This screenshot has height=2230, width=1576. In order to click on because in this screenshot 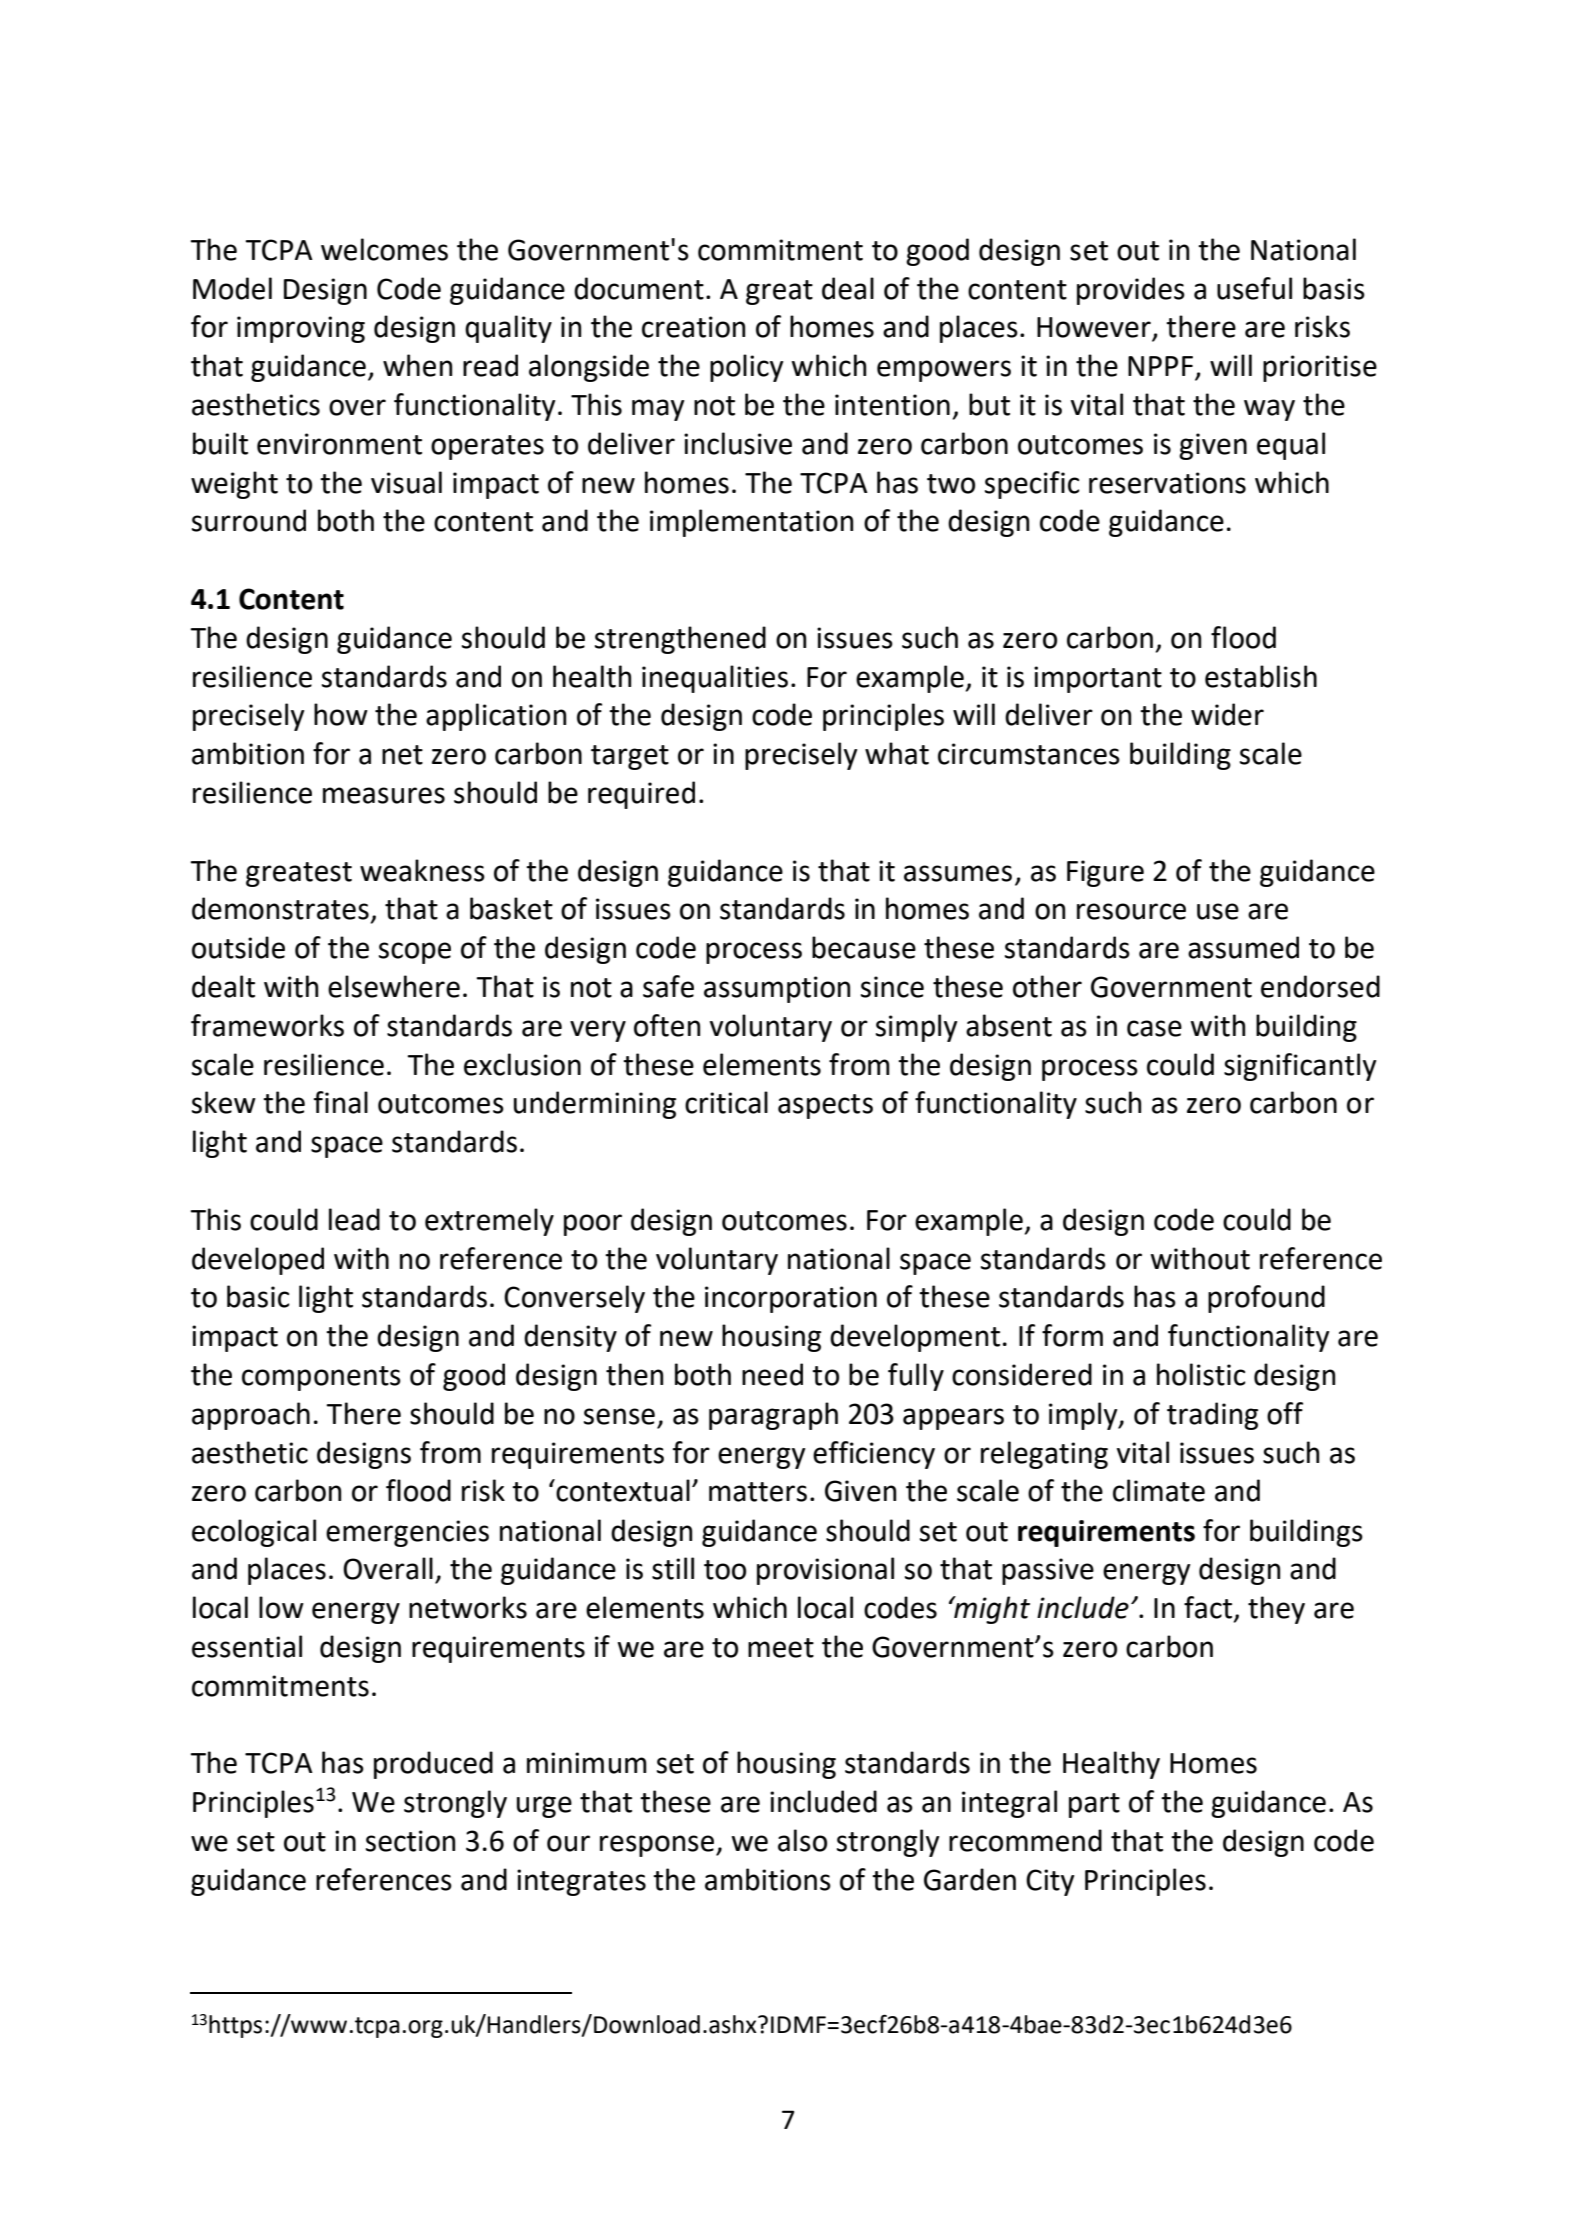, I will do `click(864, 947)`.
